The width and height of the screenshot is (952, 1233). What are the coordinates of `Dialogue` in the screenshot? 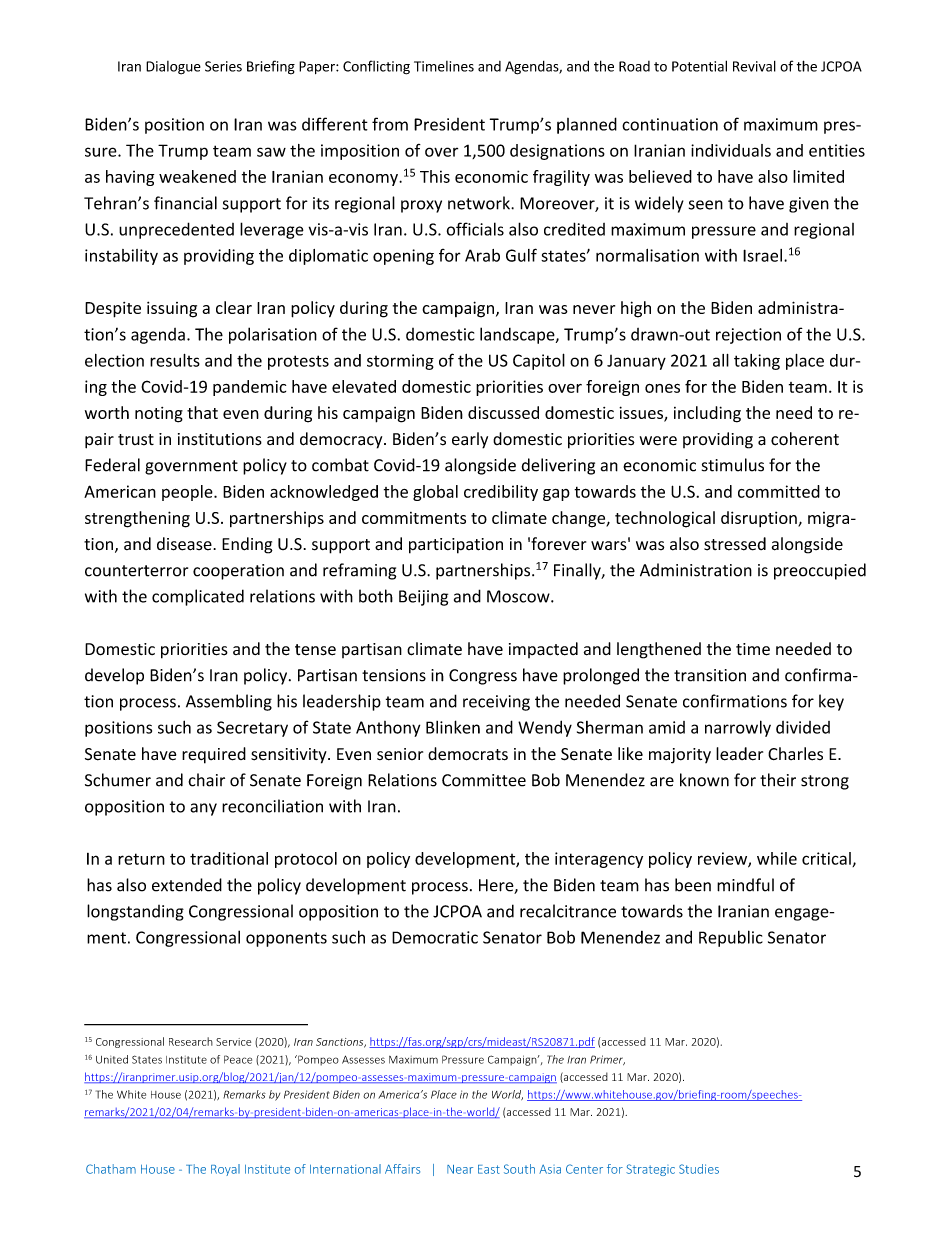 It's located at (173, 68).
